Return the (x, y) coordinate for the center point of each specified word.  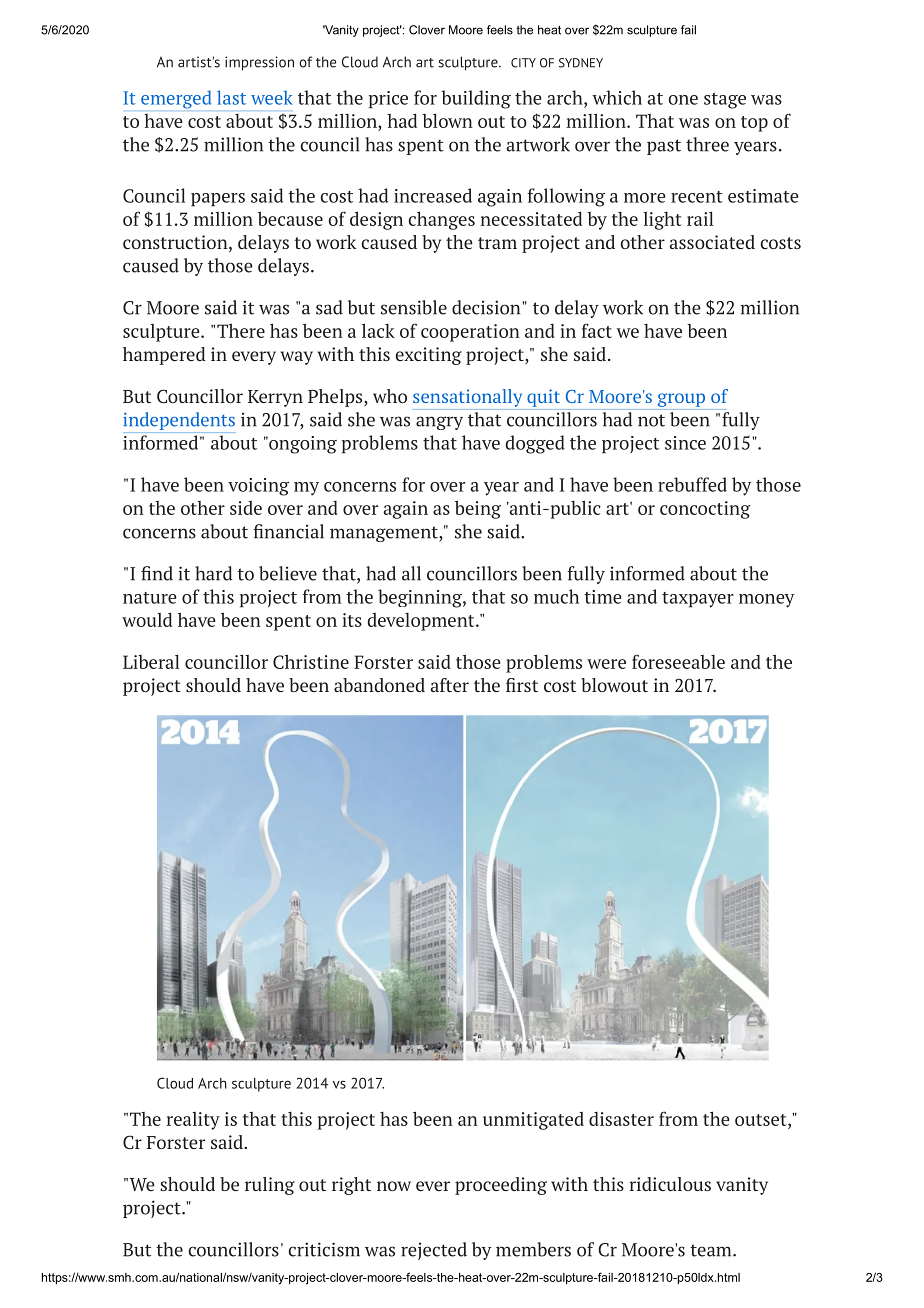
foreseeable (678, 661)
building (476, 99)
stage (725, 101)
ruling (270, 1186)
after (449, 685)
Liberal (151, 661)
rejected (434, 1251)
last (231, 97)
